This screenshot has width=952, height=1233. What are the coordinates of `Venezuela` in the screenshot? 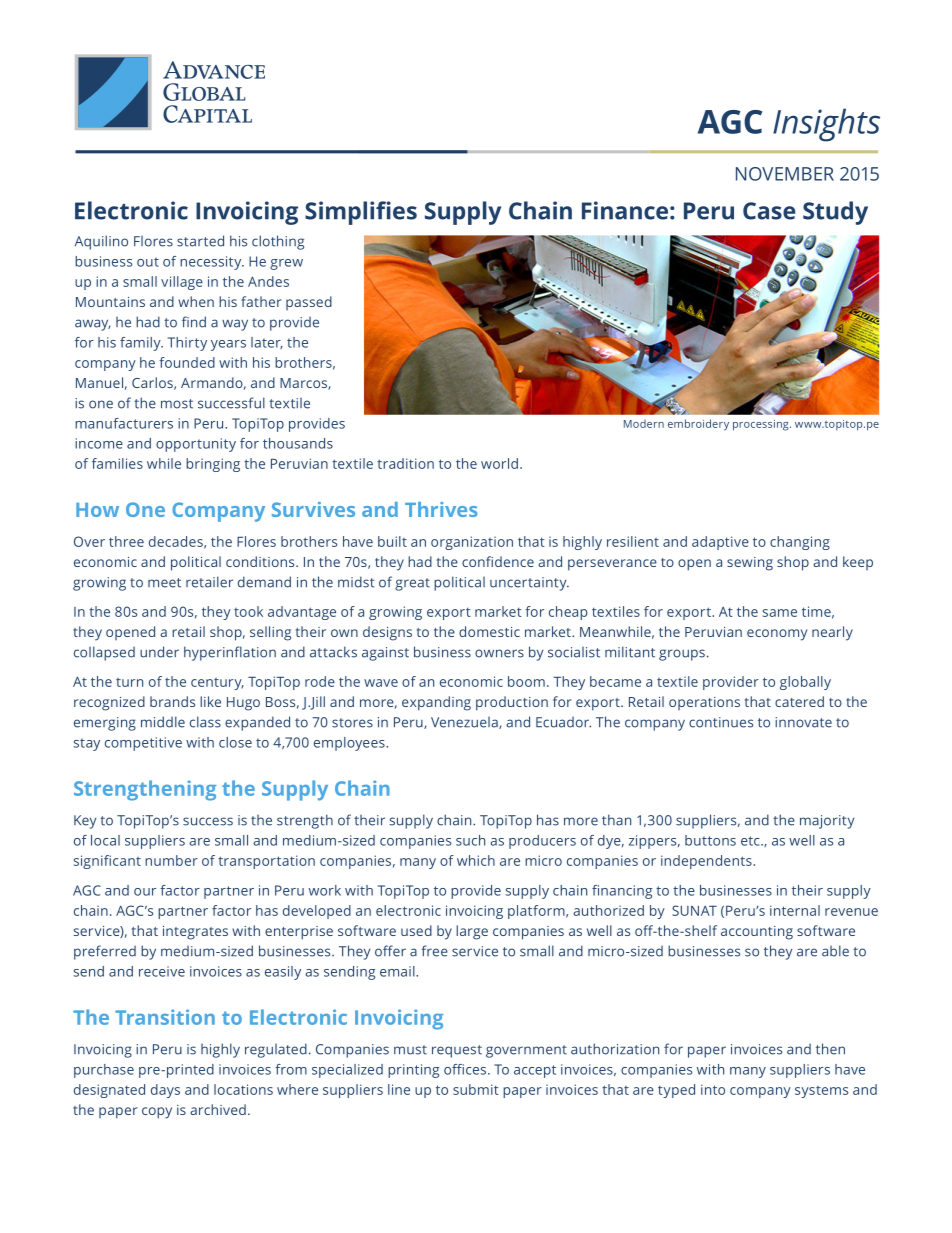 It's located at (465, 723).
